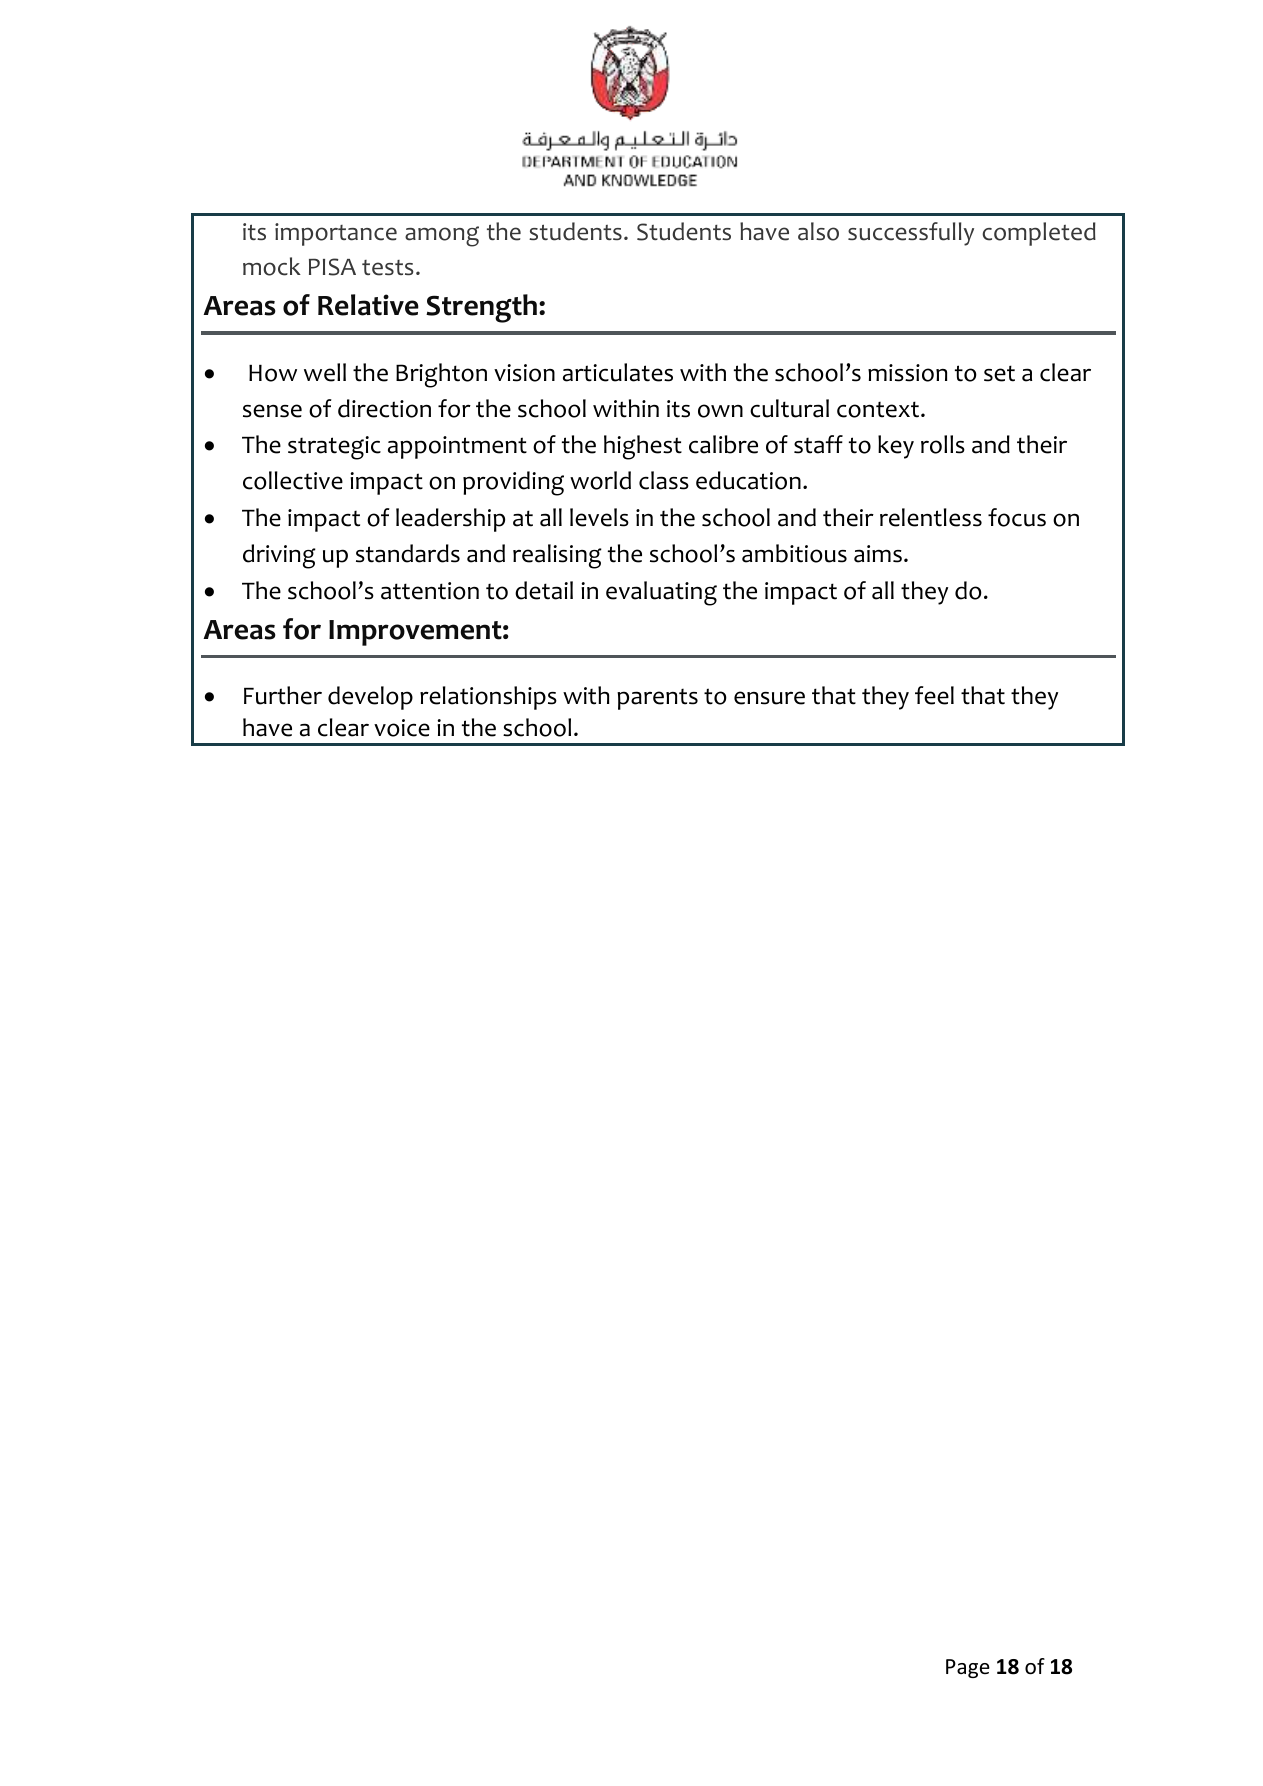  What do you see at coordinates (430, 591) in the screenshot?
I see `attention` at bounding box center [430, 591].
